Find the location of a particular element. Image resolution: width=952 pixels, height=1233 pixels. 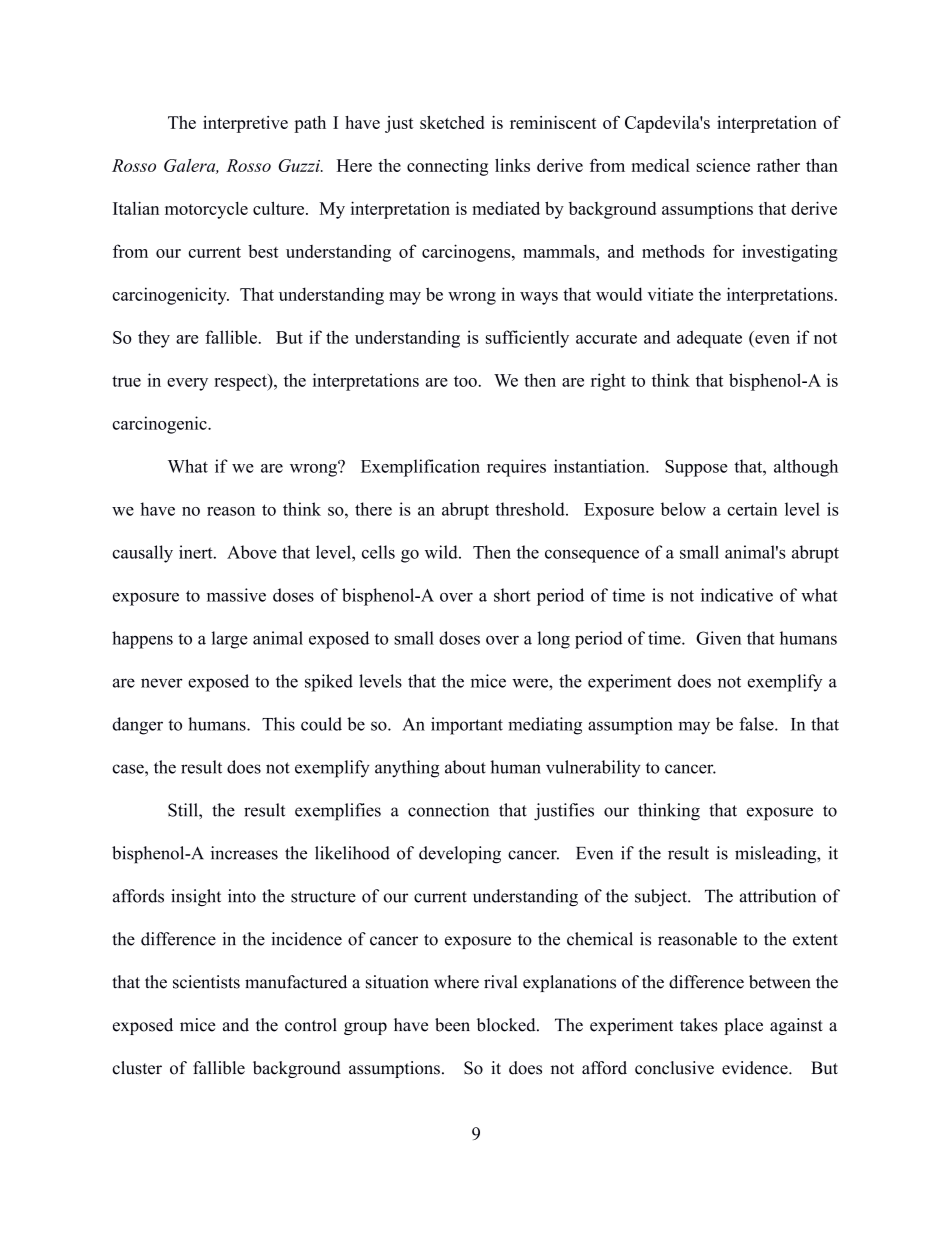

been is located at coordinates (452, 1025).
